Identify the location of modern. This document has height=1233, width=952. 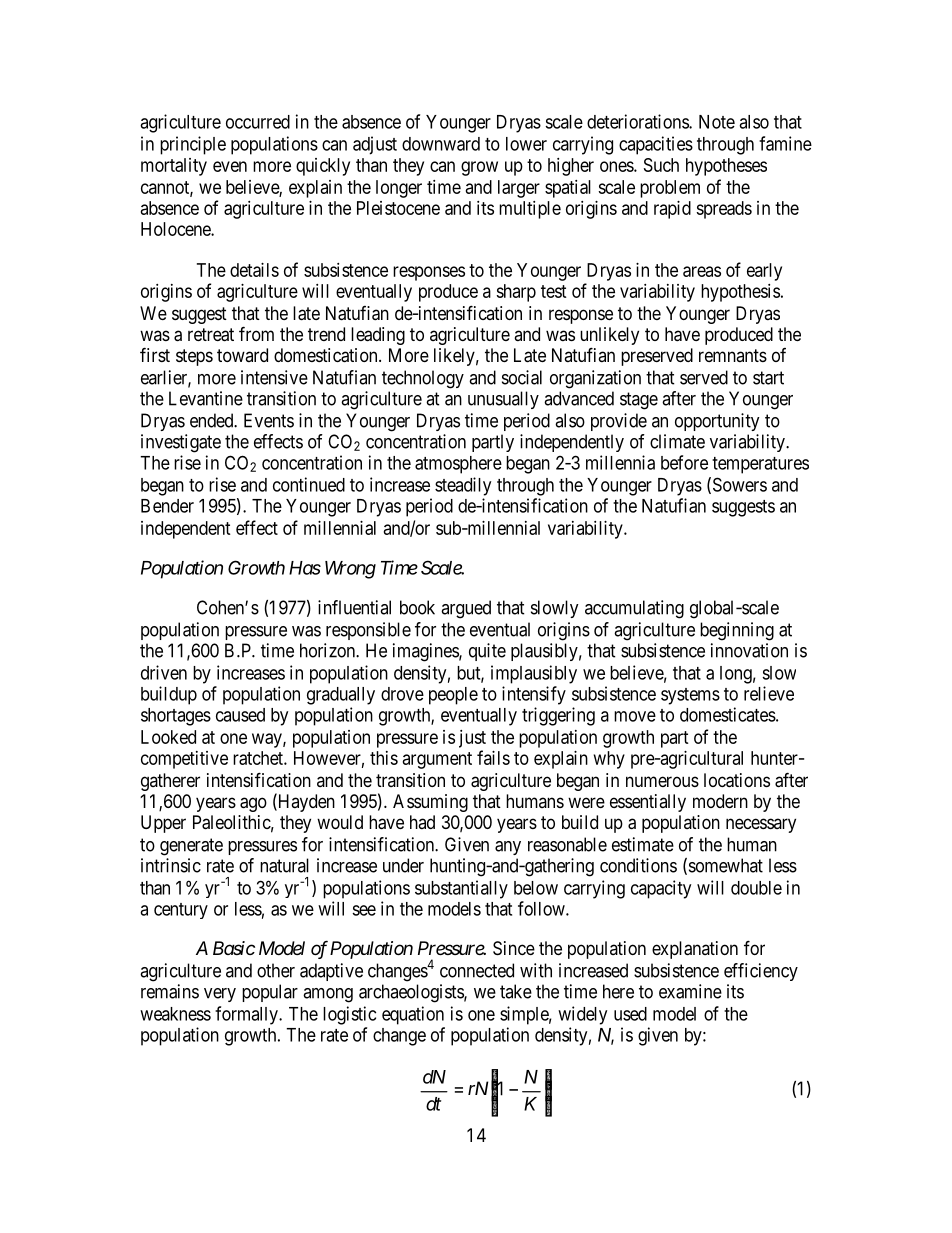
(720, 801).
